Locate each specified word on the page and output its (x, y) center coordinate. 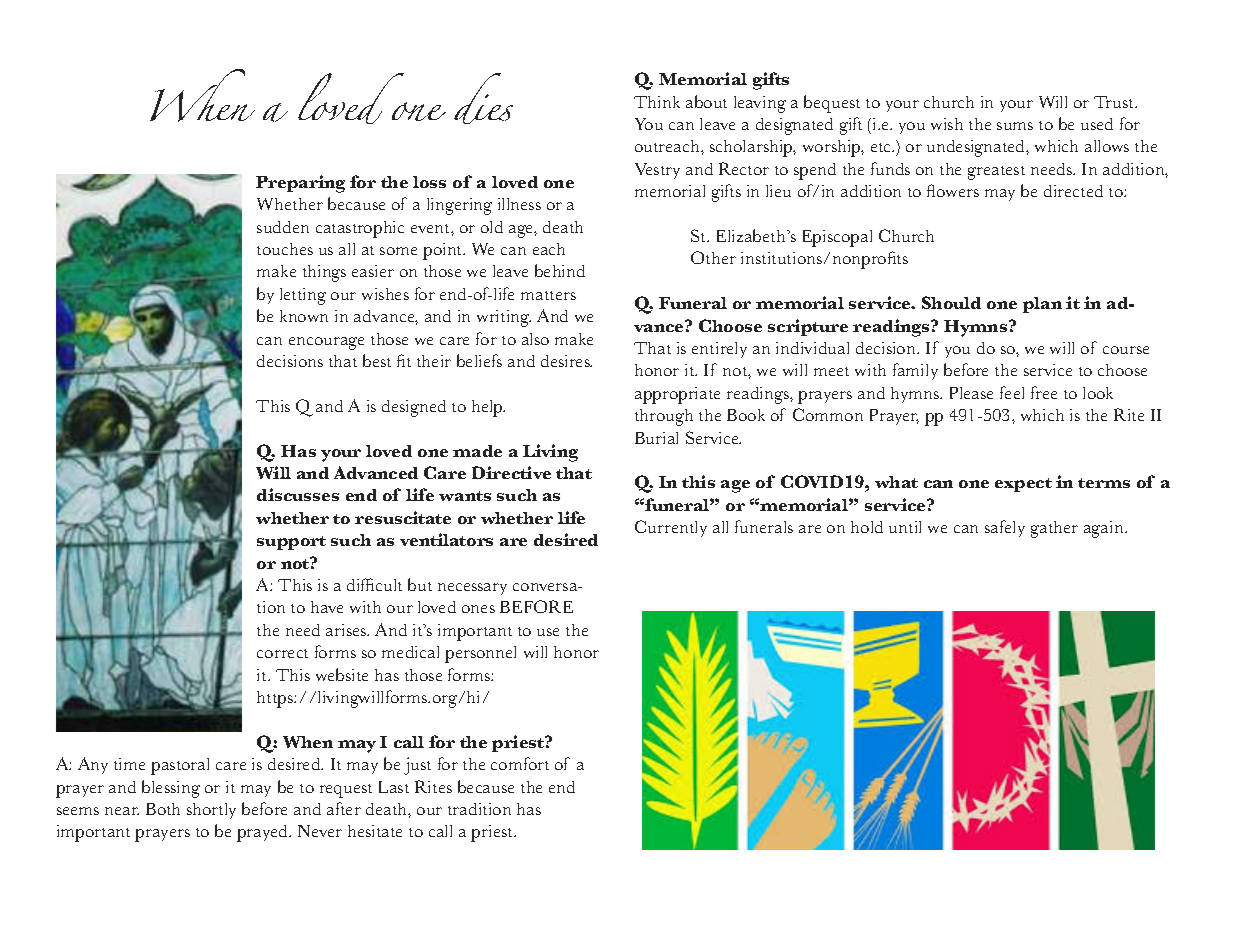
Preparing (300, 184)
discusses (298, 494)
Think (657, 102)
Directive (511, 472)
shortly (211, 811)
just (417, 766)
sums (1015, 126)
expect (1023, 485)
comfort (520, 763)
